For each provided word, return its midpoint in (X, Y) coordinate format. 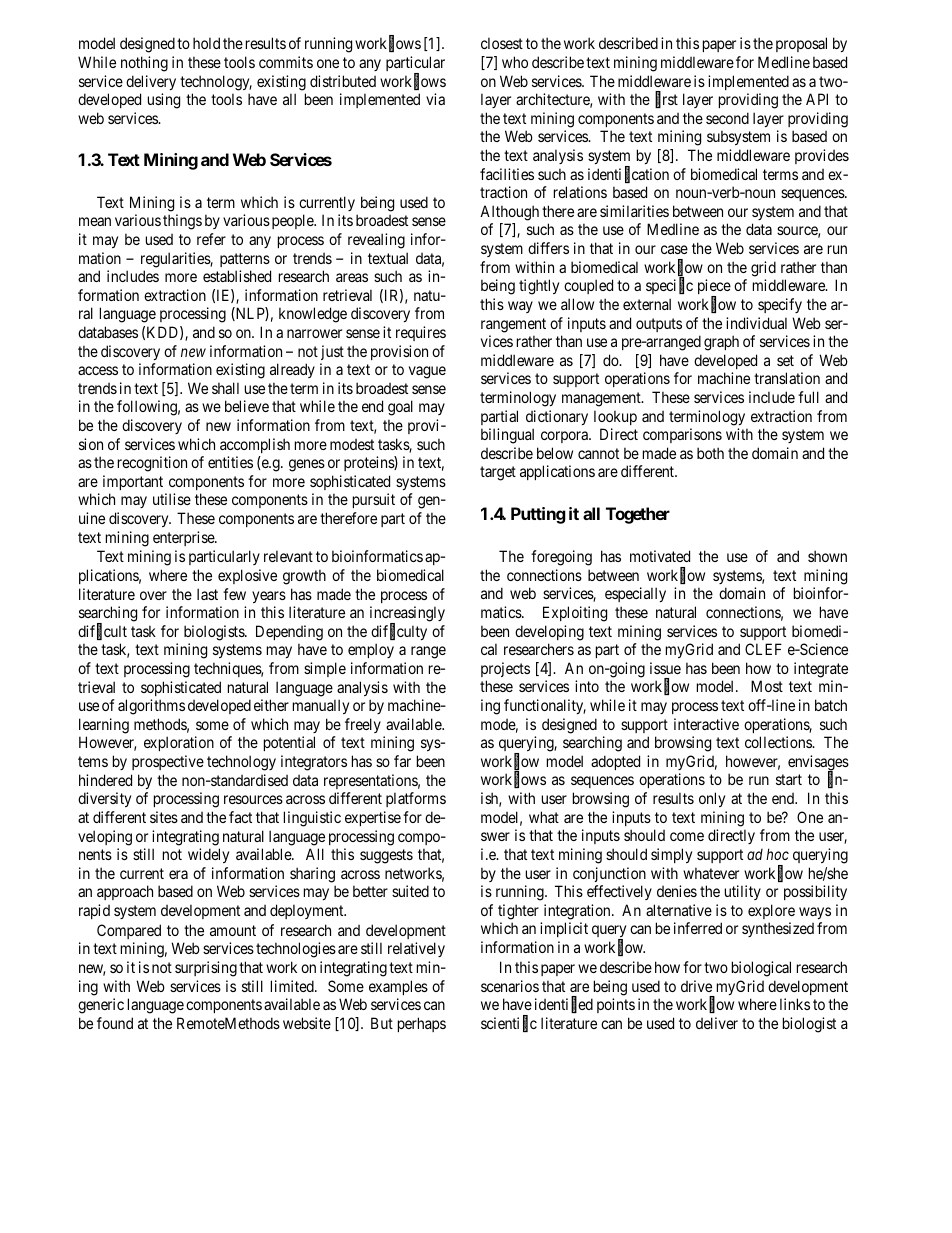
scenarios (510, 986)
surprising (206, 969)
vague (427, 372)
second (727, 118)
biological (761, 969)
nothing (144, 64)
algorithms (151, 707)
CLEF (763, 649)
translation (787, 378)
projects (505, 669)
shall (225, 388)
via (435, 99)
